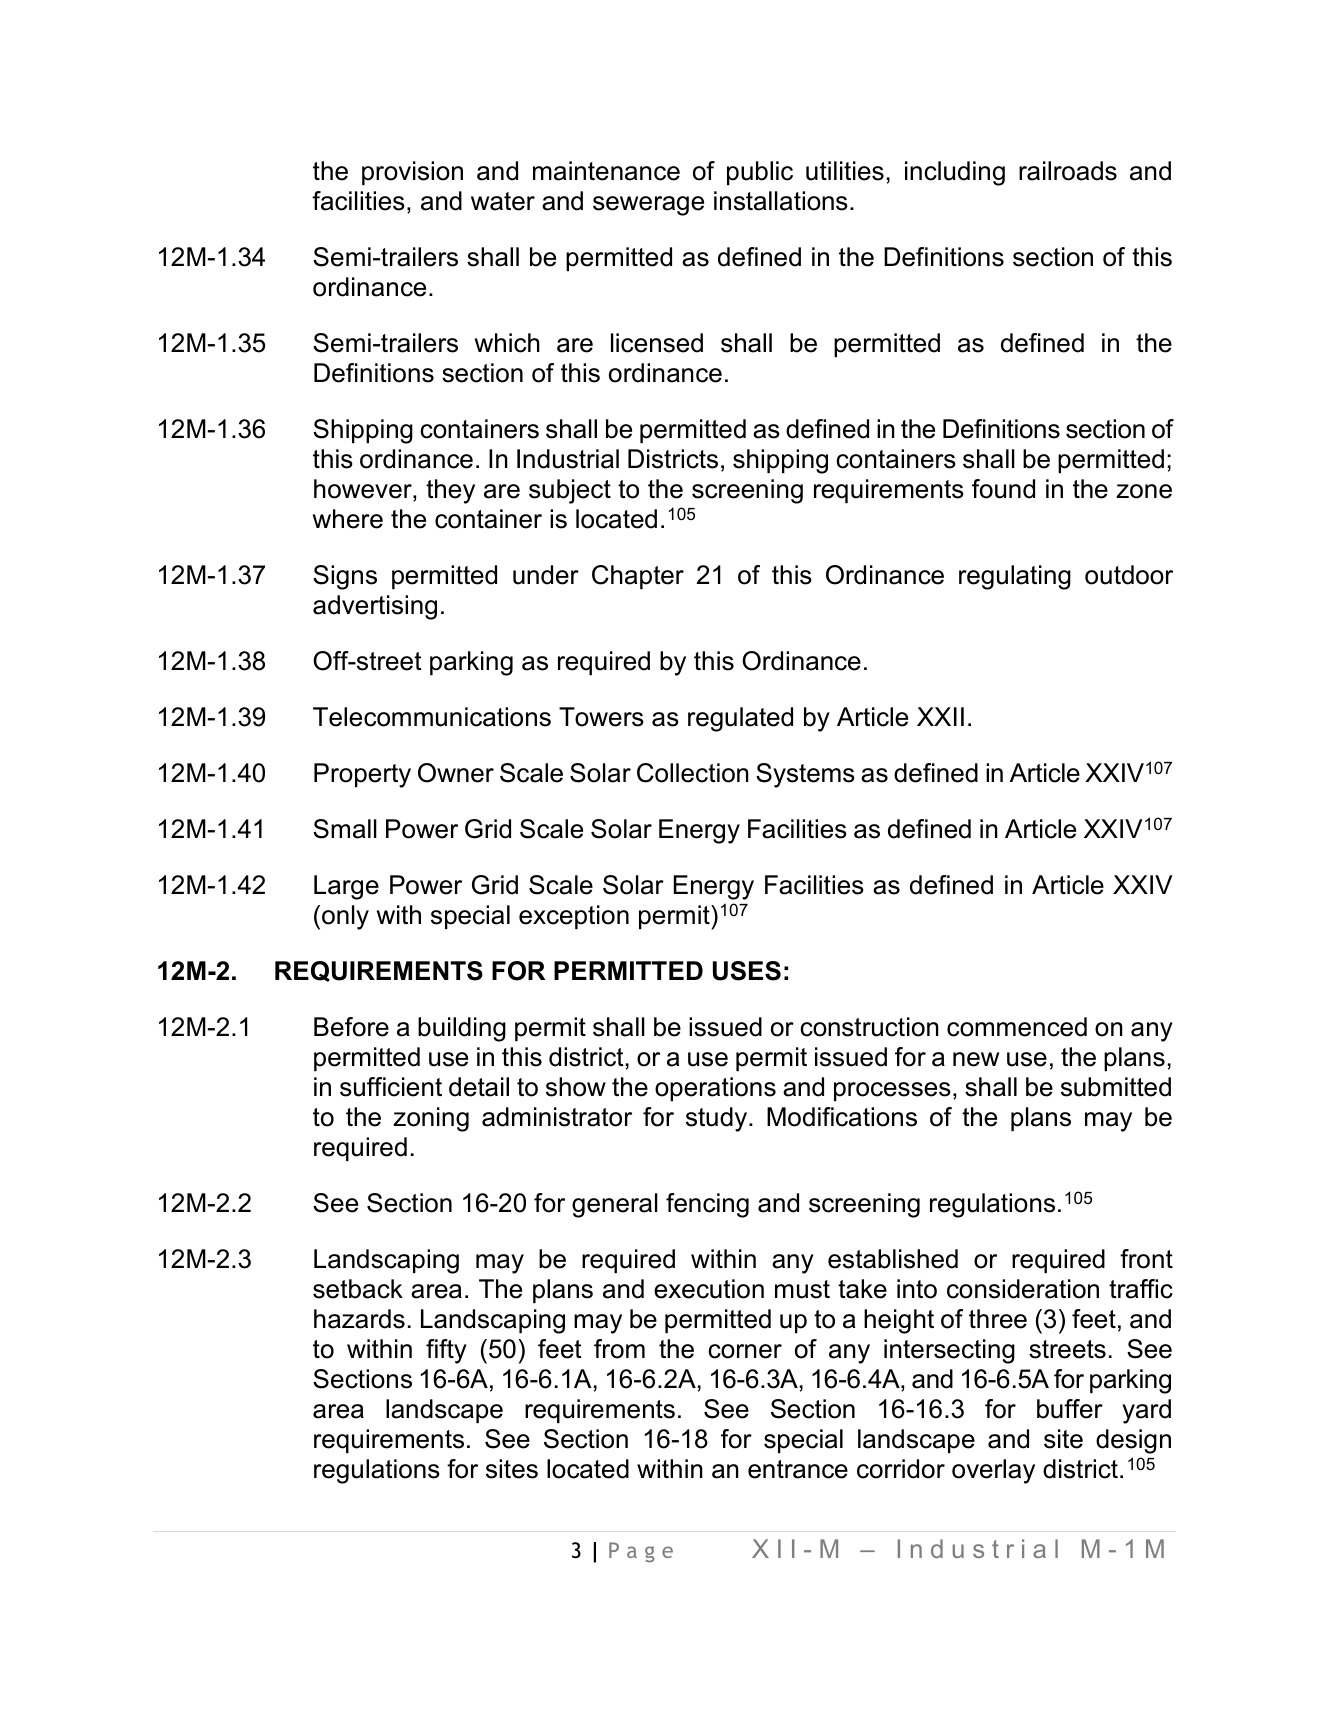 Image resolution: width=1329 pixels, height=1720 pixels. What do you see at coordinates (781, 201) in the page?
I see `installations` at bounding box center [781, 201].
